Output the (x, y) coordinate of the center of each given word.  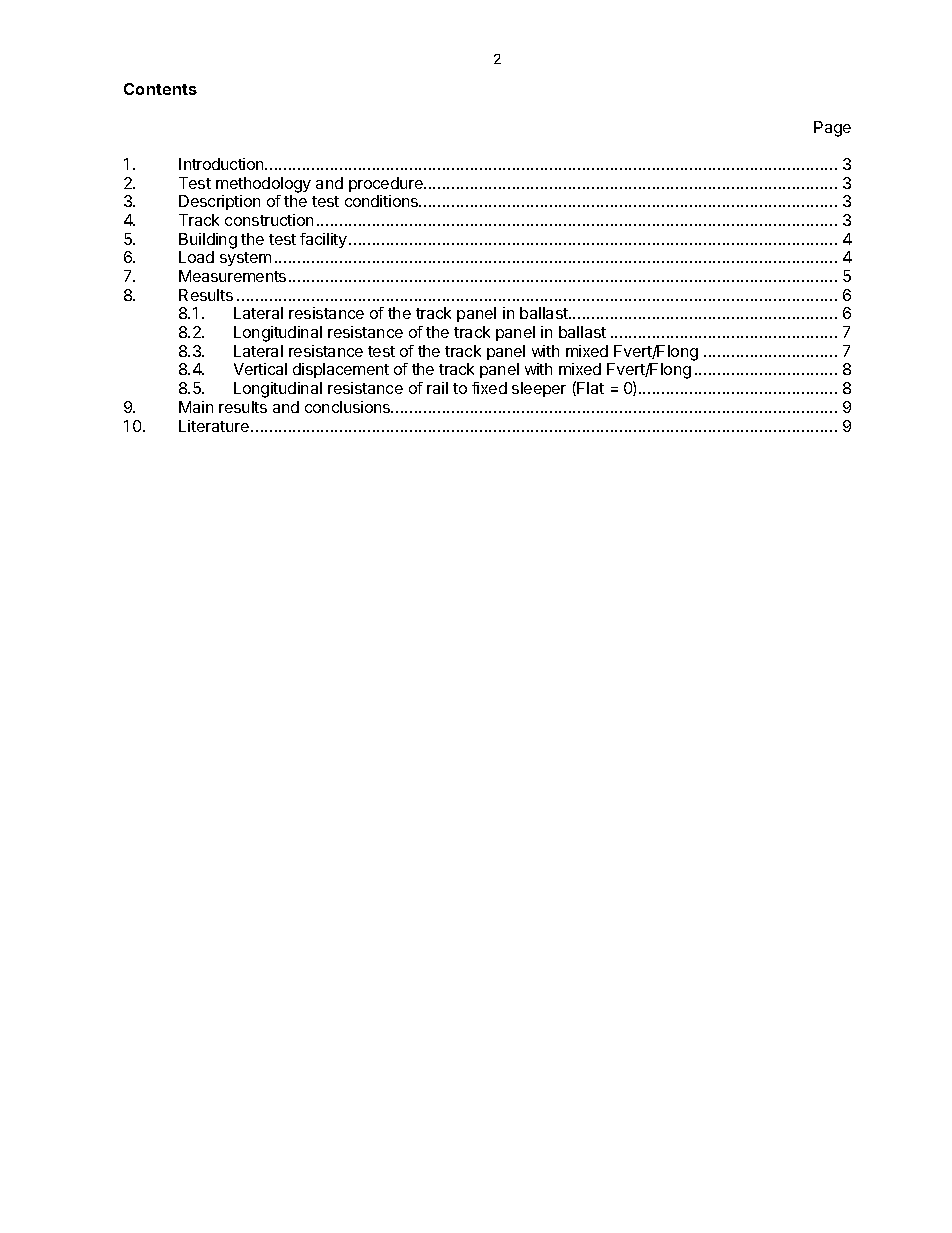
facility (323, 240)
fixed (489, 388)
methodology (263, 185)
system (245, 259)
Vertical (260, 369)
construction (269, 220)
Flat (590, 388)
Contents (160, 89)
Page (832, 129)
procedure (387, 184)
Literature (214, 426)
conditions (383, 201)
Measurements (232, 276)
